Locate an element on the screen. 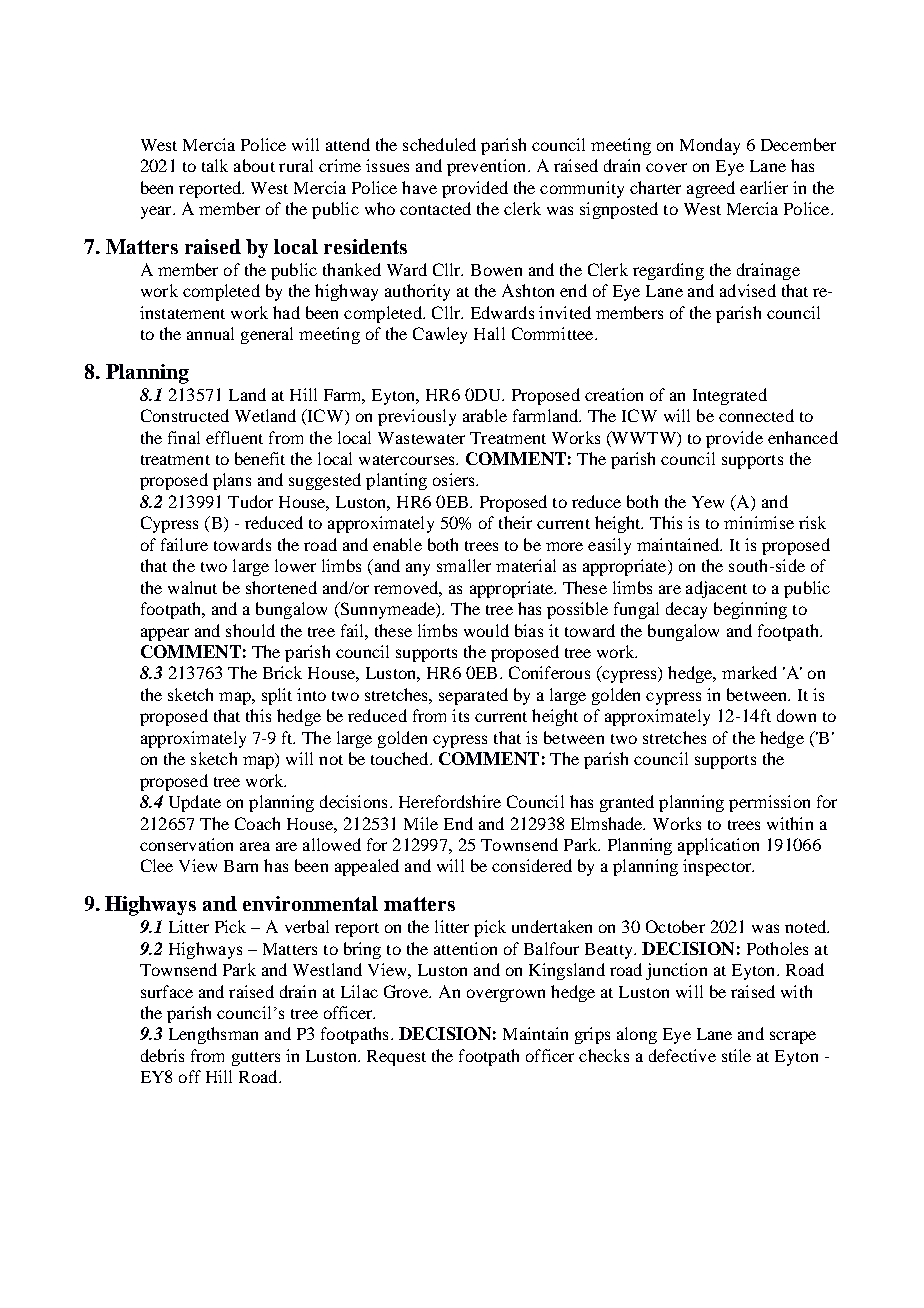 The height and width of the screenshot is (1308, 924). Hall is located at coordinates (489, 333).
